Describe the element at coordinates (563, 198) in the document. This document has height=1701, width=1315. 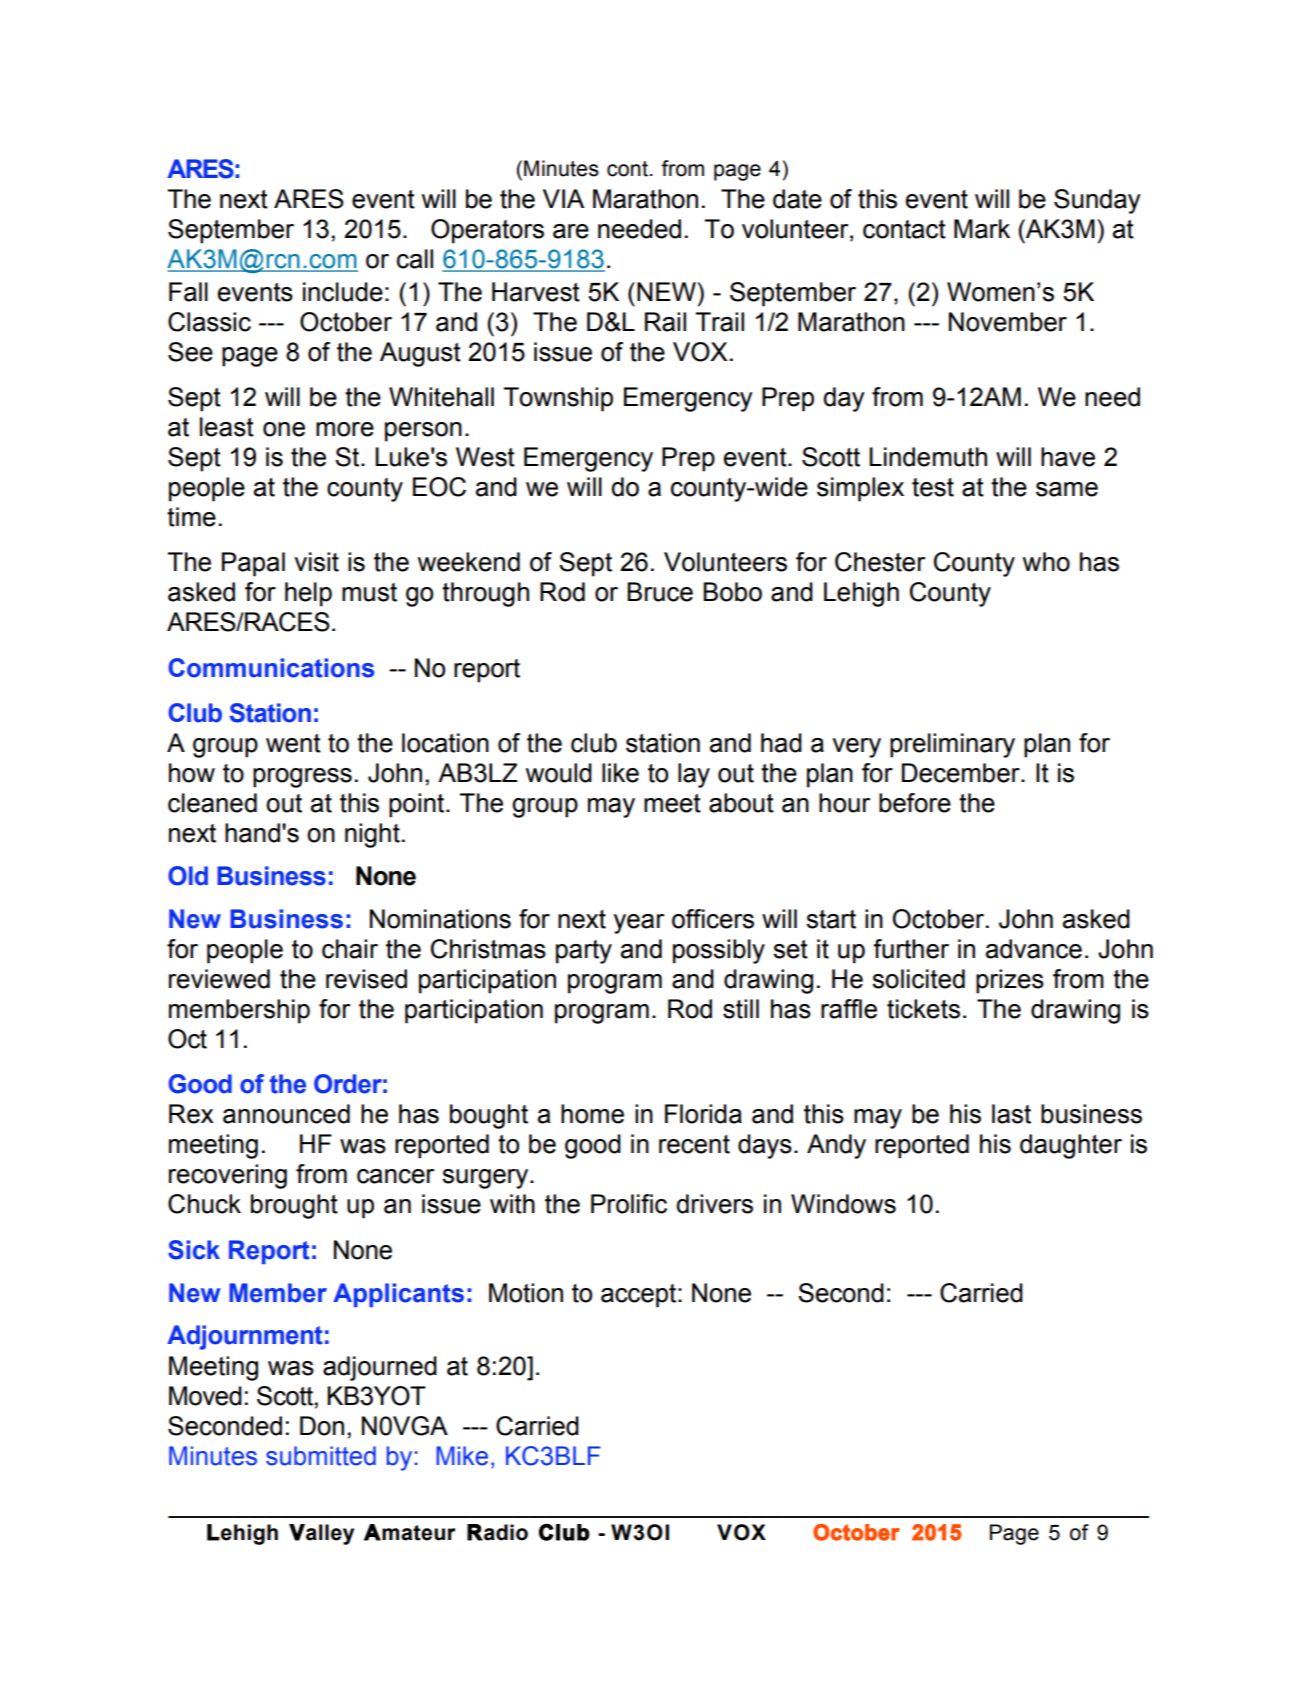
I see `VIA` at that location.
